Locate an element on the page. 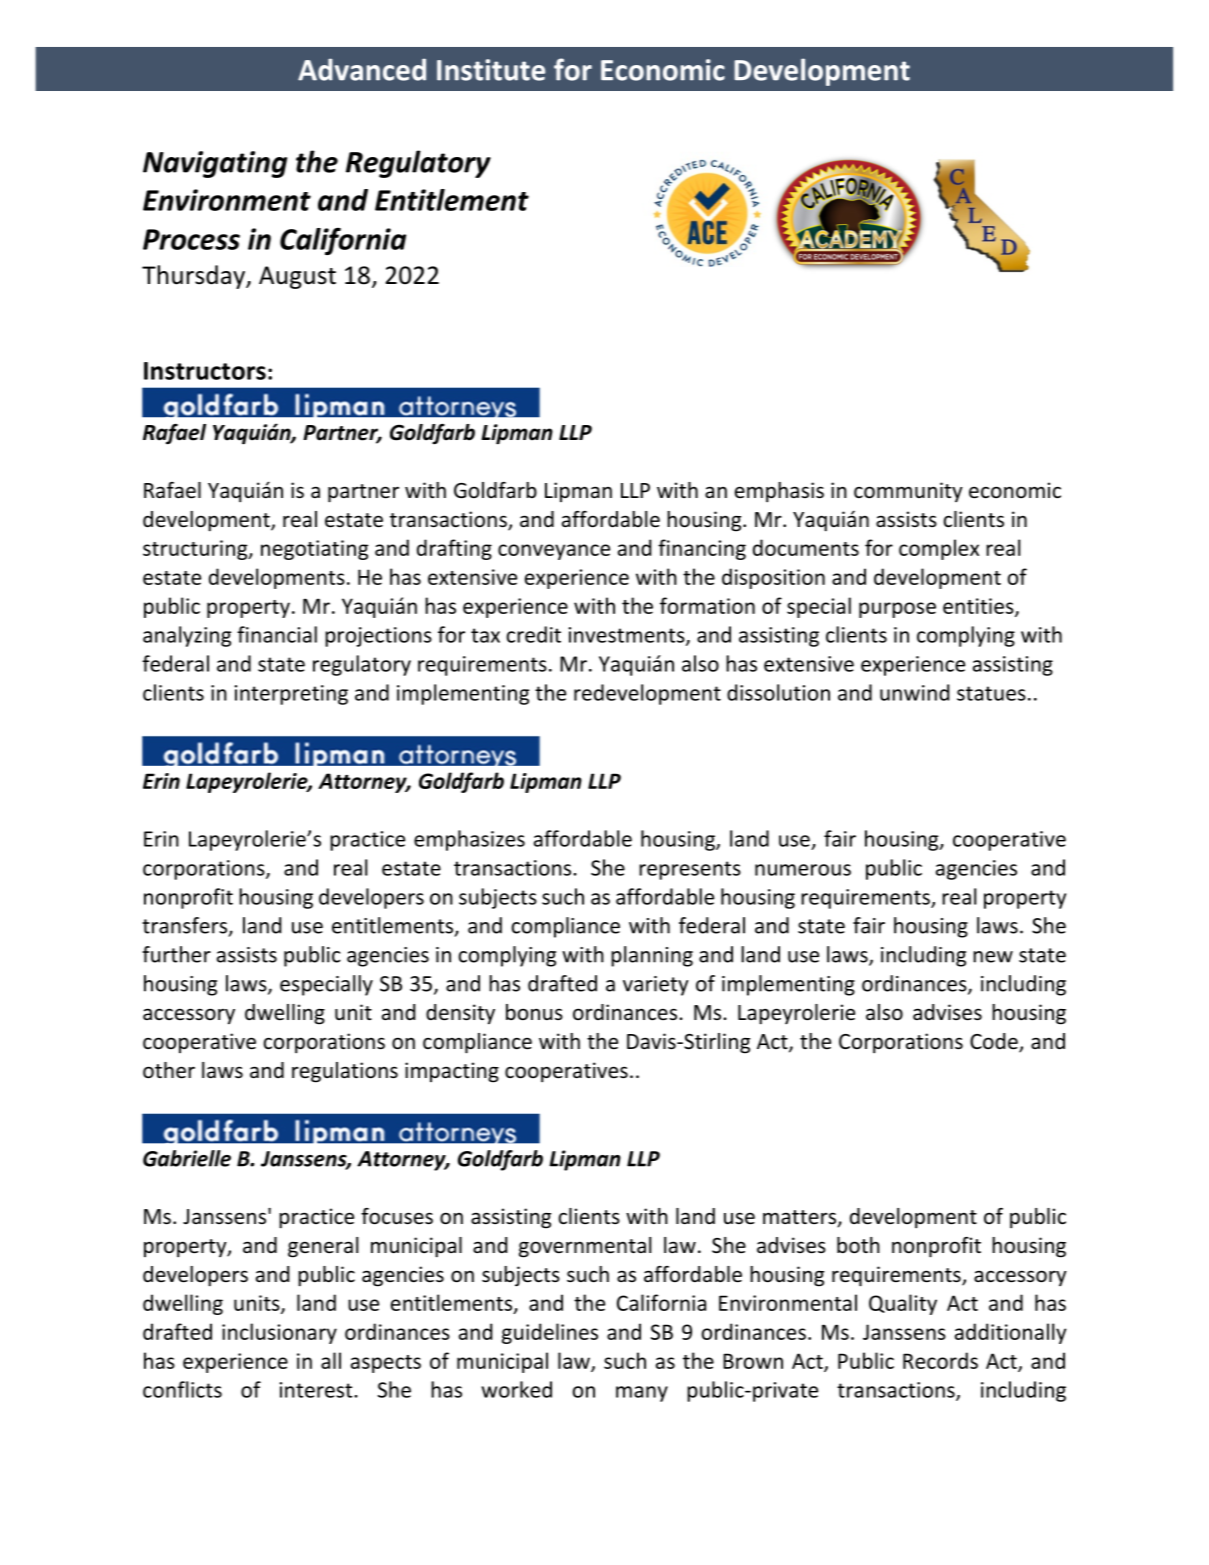 The height and width of the document is (1565, 1209). Navigating is located at coordinates (215, 164).
